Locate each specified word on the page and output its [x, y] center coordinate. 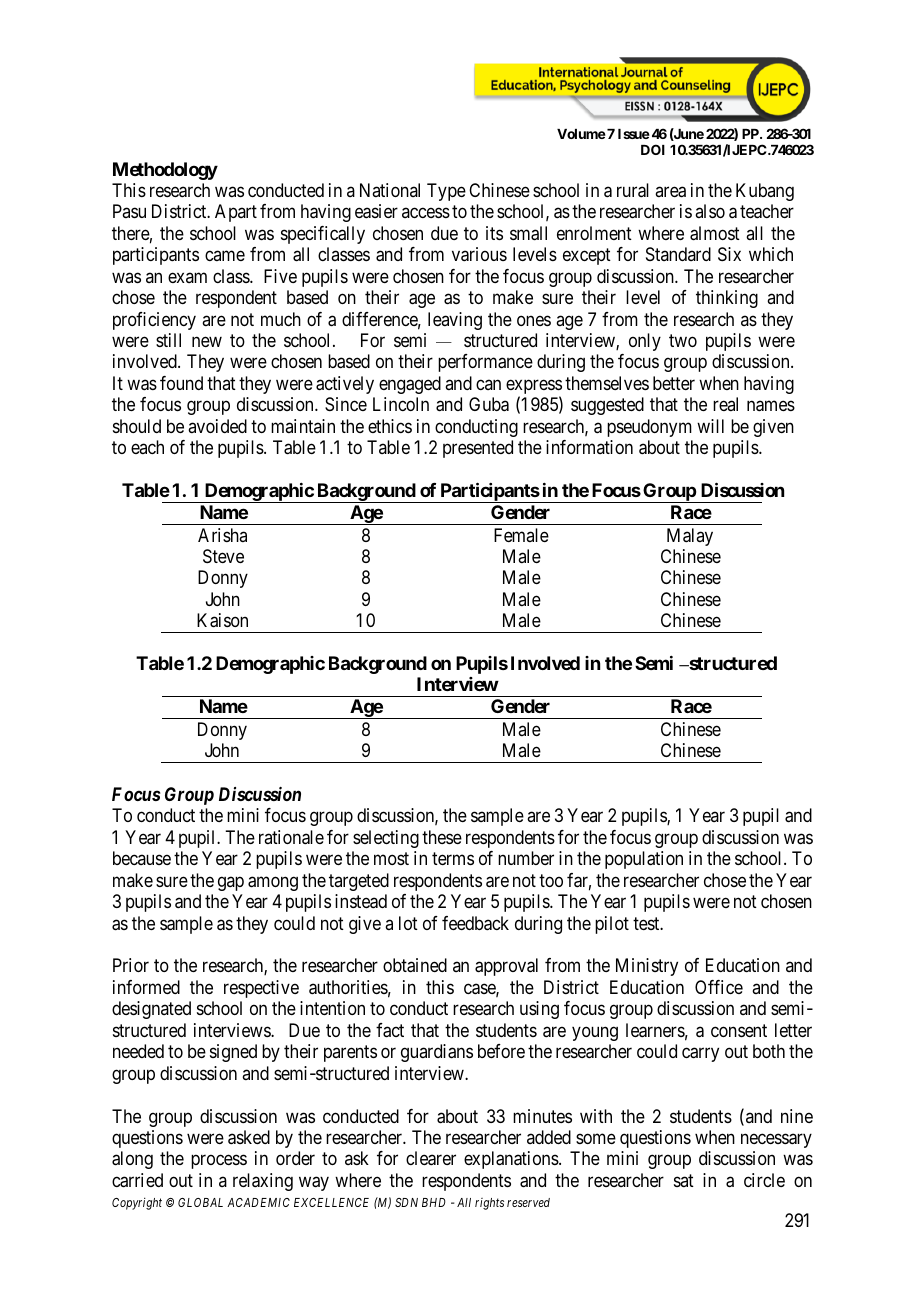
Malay [690, 537]
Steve [223, 556]
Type [446, 192]
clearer [431, 1158]
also [710, 211]
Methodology [165, 171]
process [219, 1162]
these [442, 837]
